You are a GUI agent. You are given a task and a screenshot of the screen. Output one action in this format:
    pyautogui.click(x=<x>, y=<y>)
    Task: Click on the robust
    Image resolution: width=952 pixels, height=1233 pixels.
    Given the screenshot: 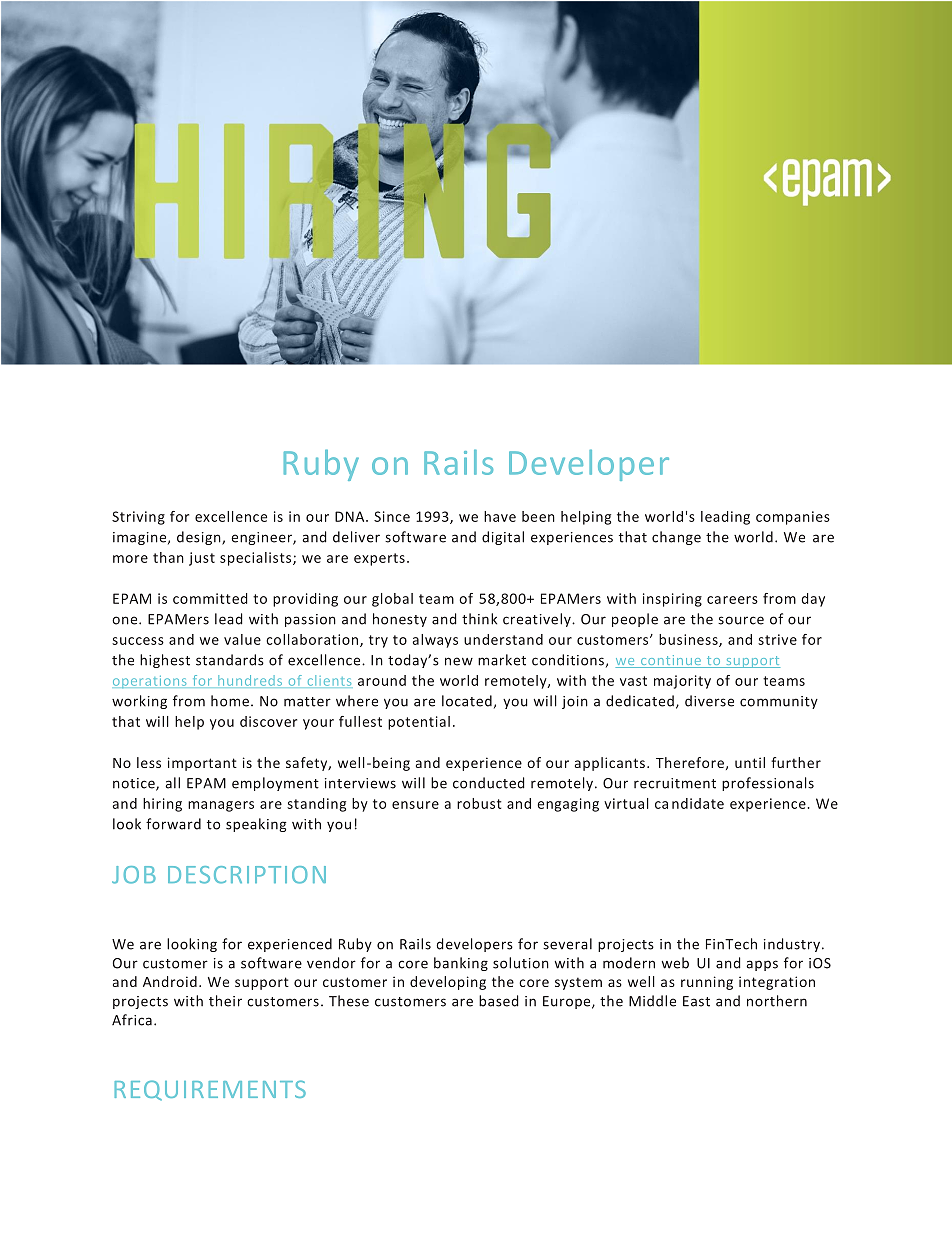 What is the action you would take?
    pyautogui.click(x=479, y=803)
